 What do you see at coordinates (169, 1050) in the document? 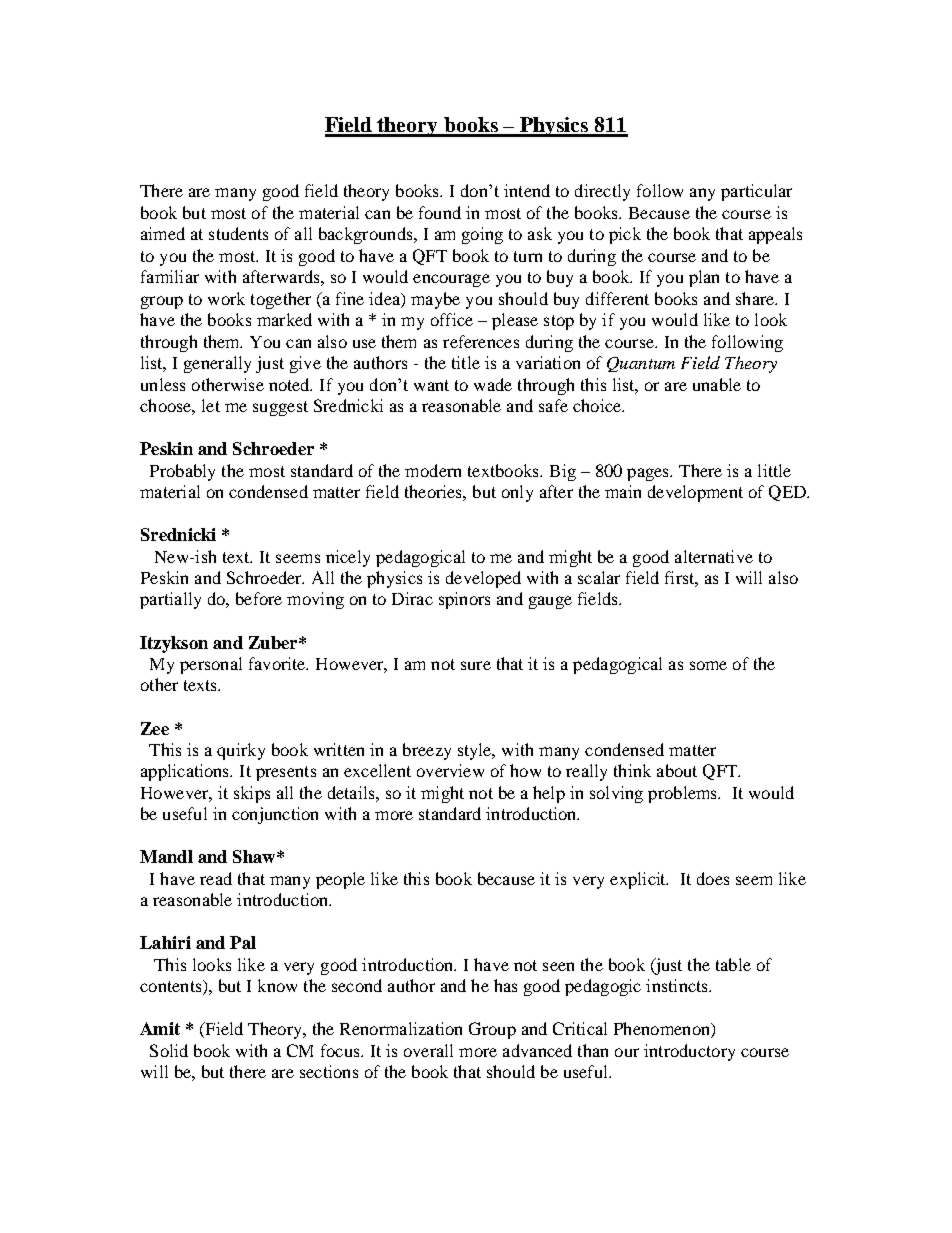
I see `Solid` at bounding box center [169, 1050].
